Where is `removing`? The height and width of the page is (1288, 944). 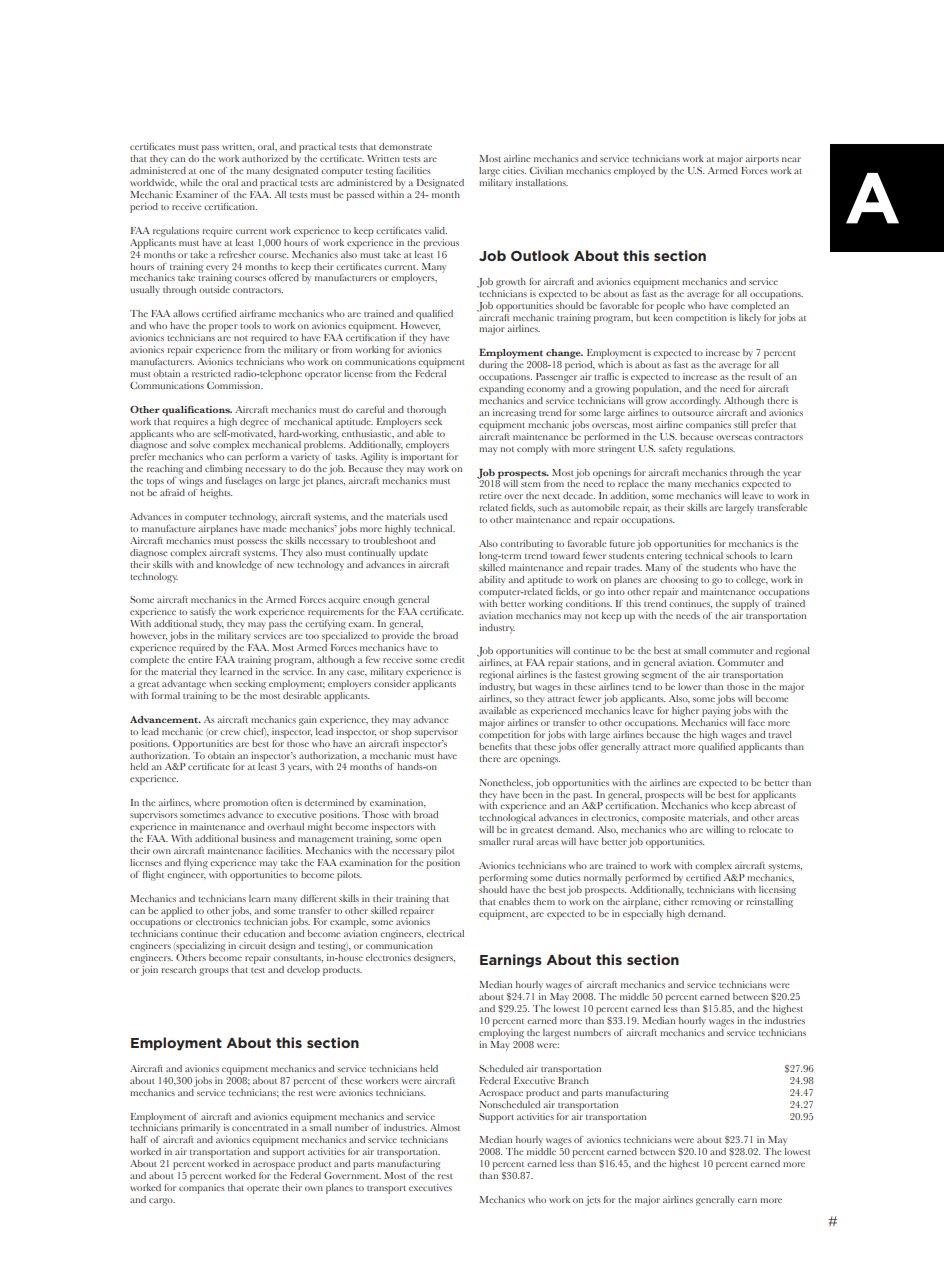 removing is located at coordinates (711, 903).
